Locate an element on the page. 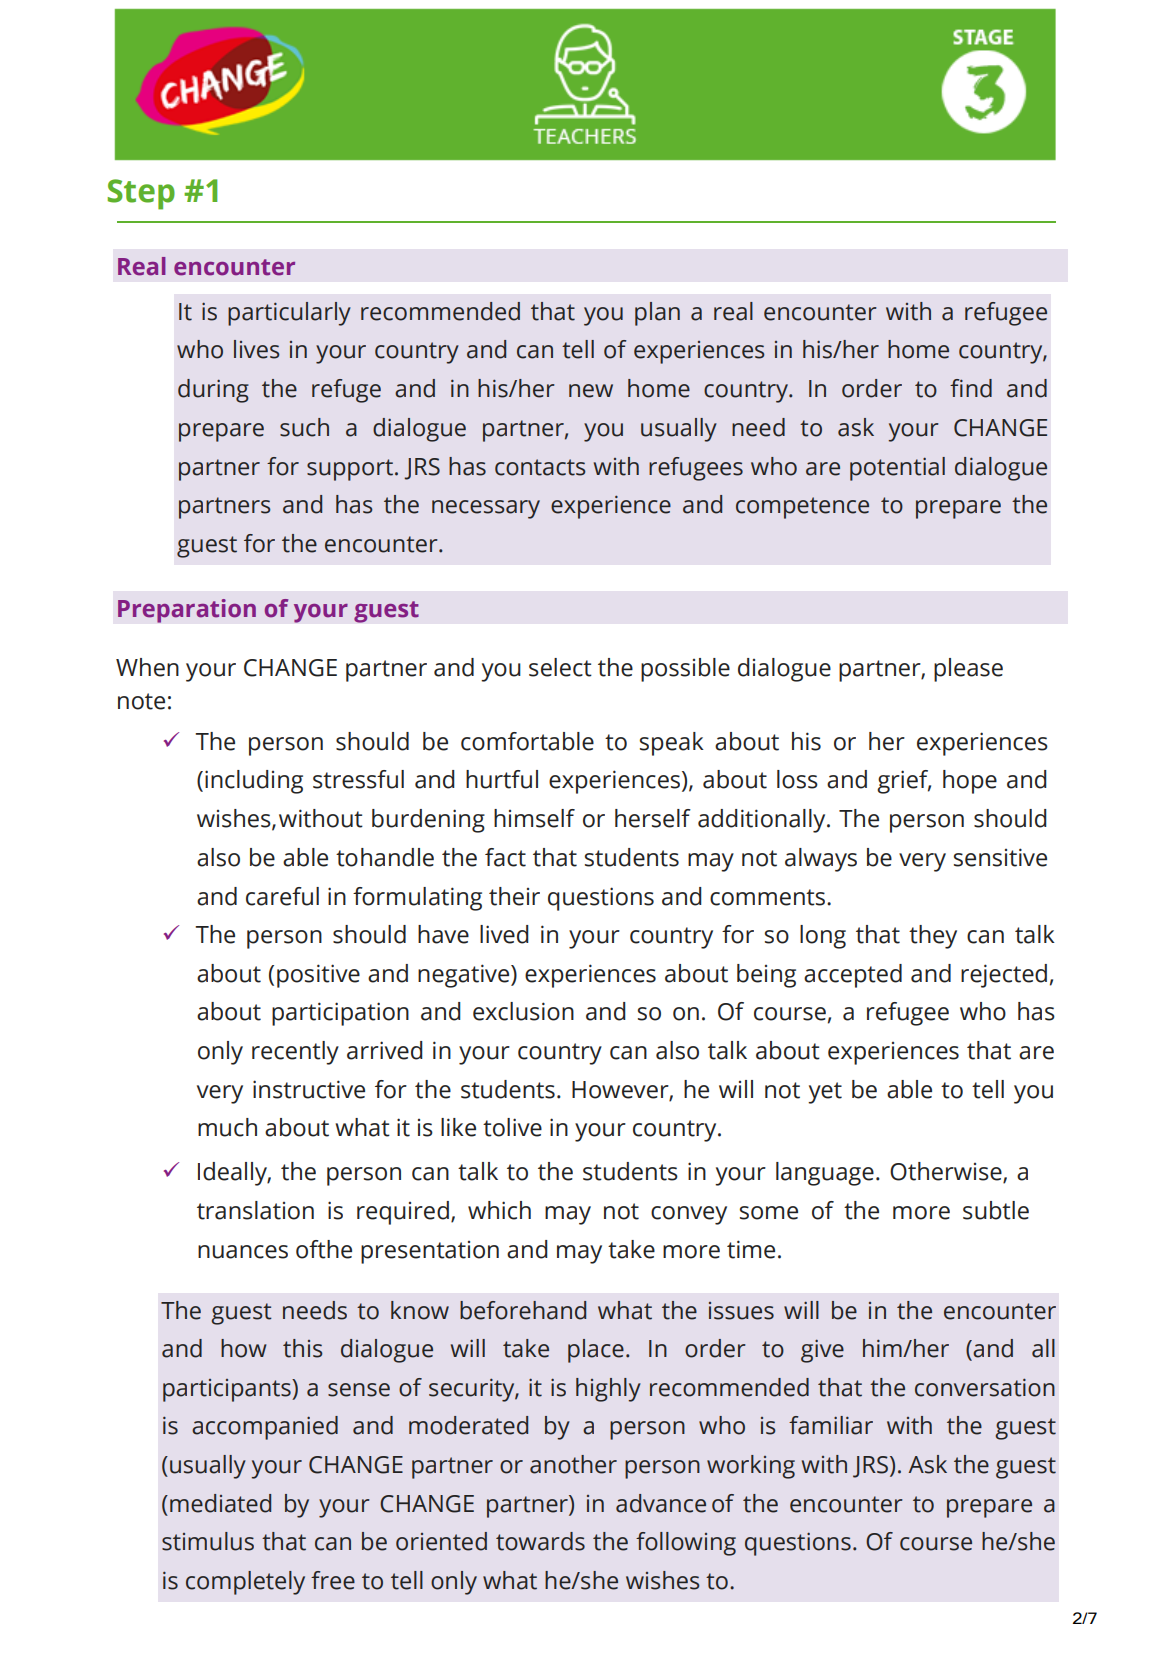 This page has height=1659, width=1172. careful is located at coordinates (282, 896).
